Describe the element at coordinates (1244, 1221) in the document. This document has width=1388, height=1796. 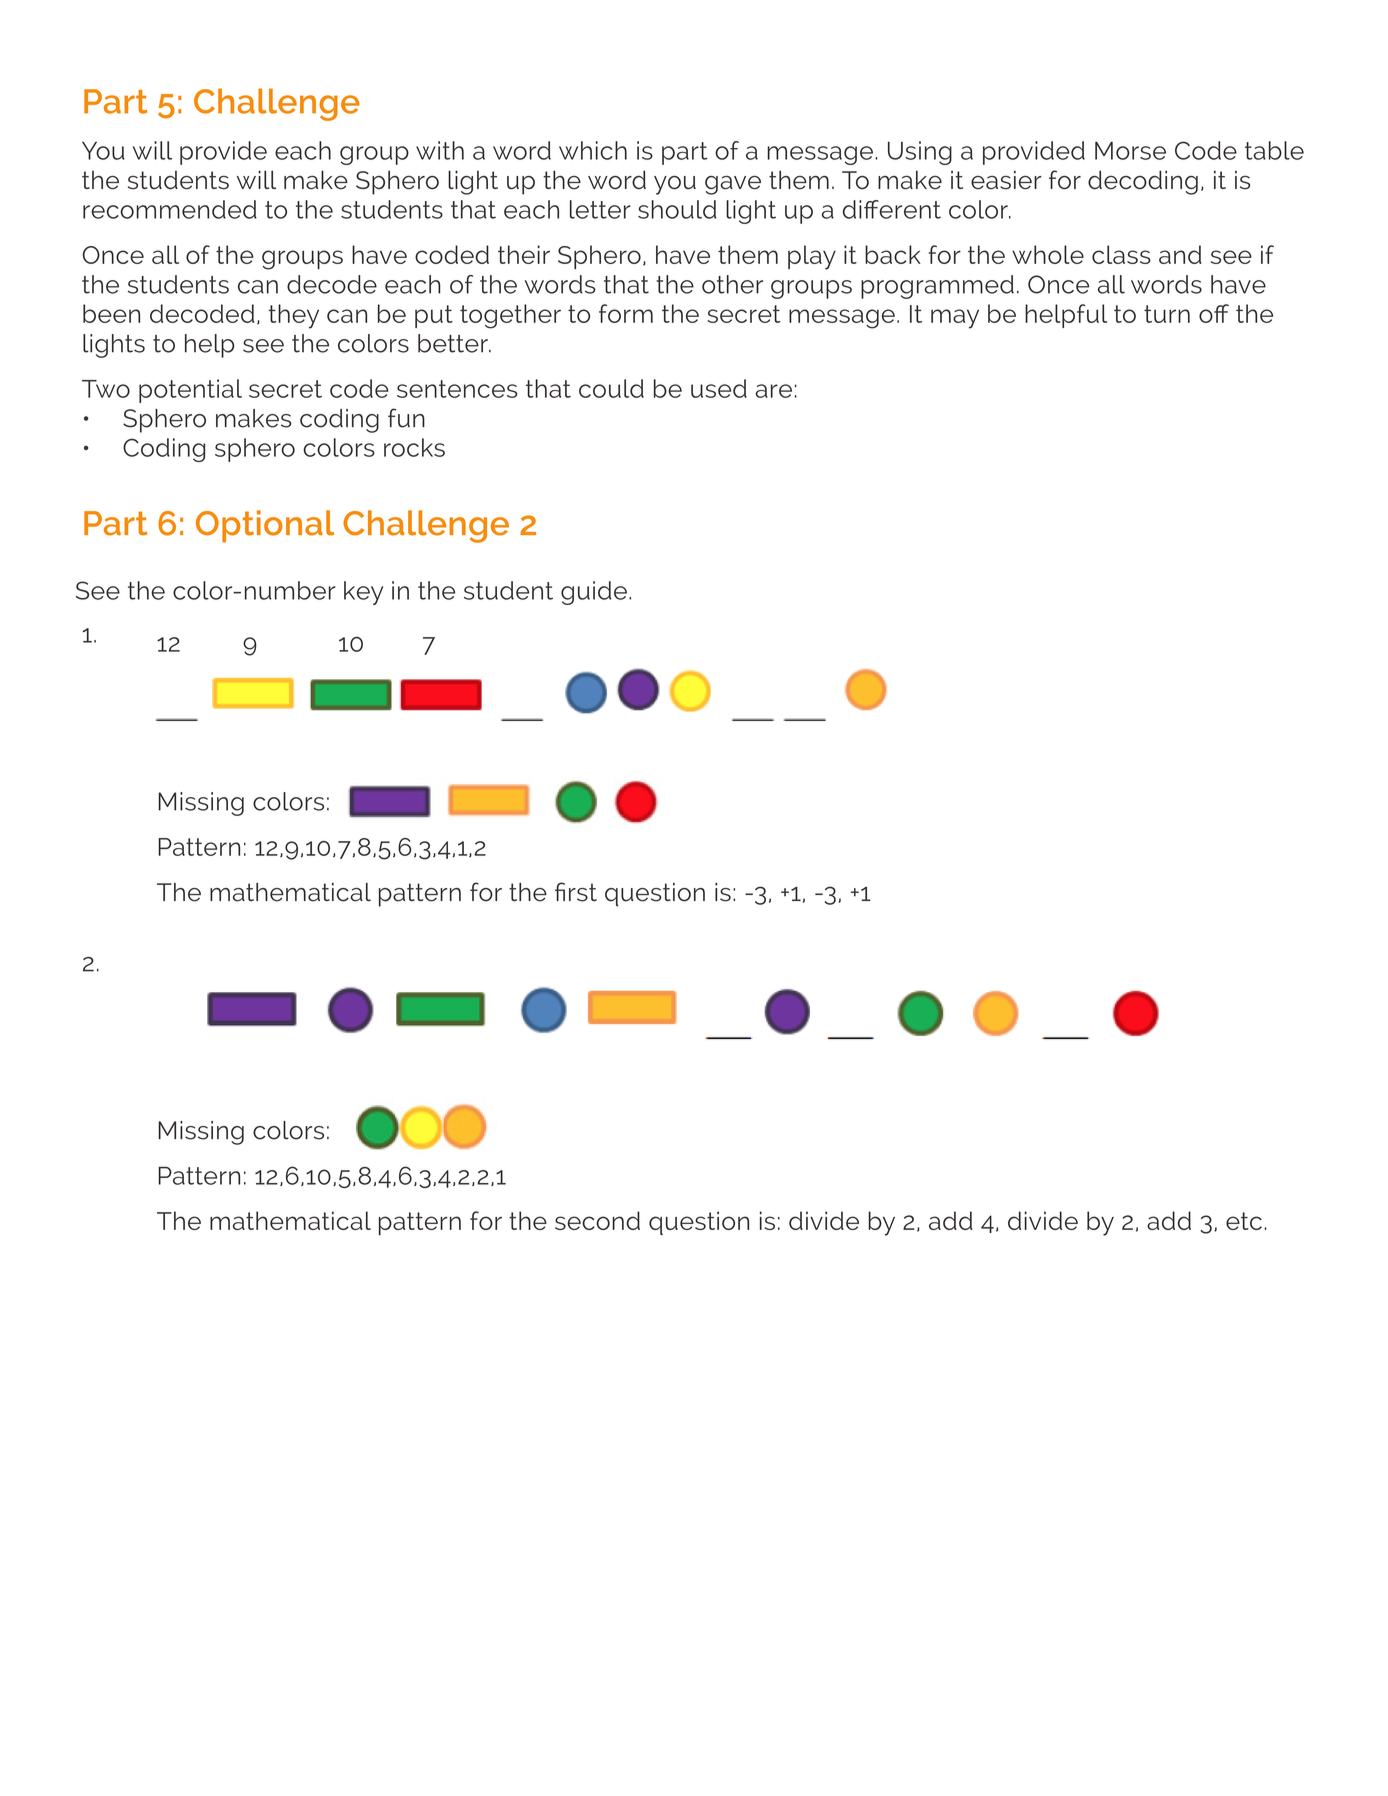
I see `etc` at that location.
